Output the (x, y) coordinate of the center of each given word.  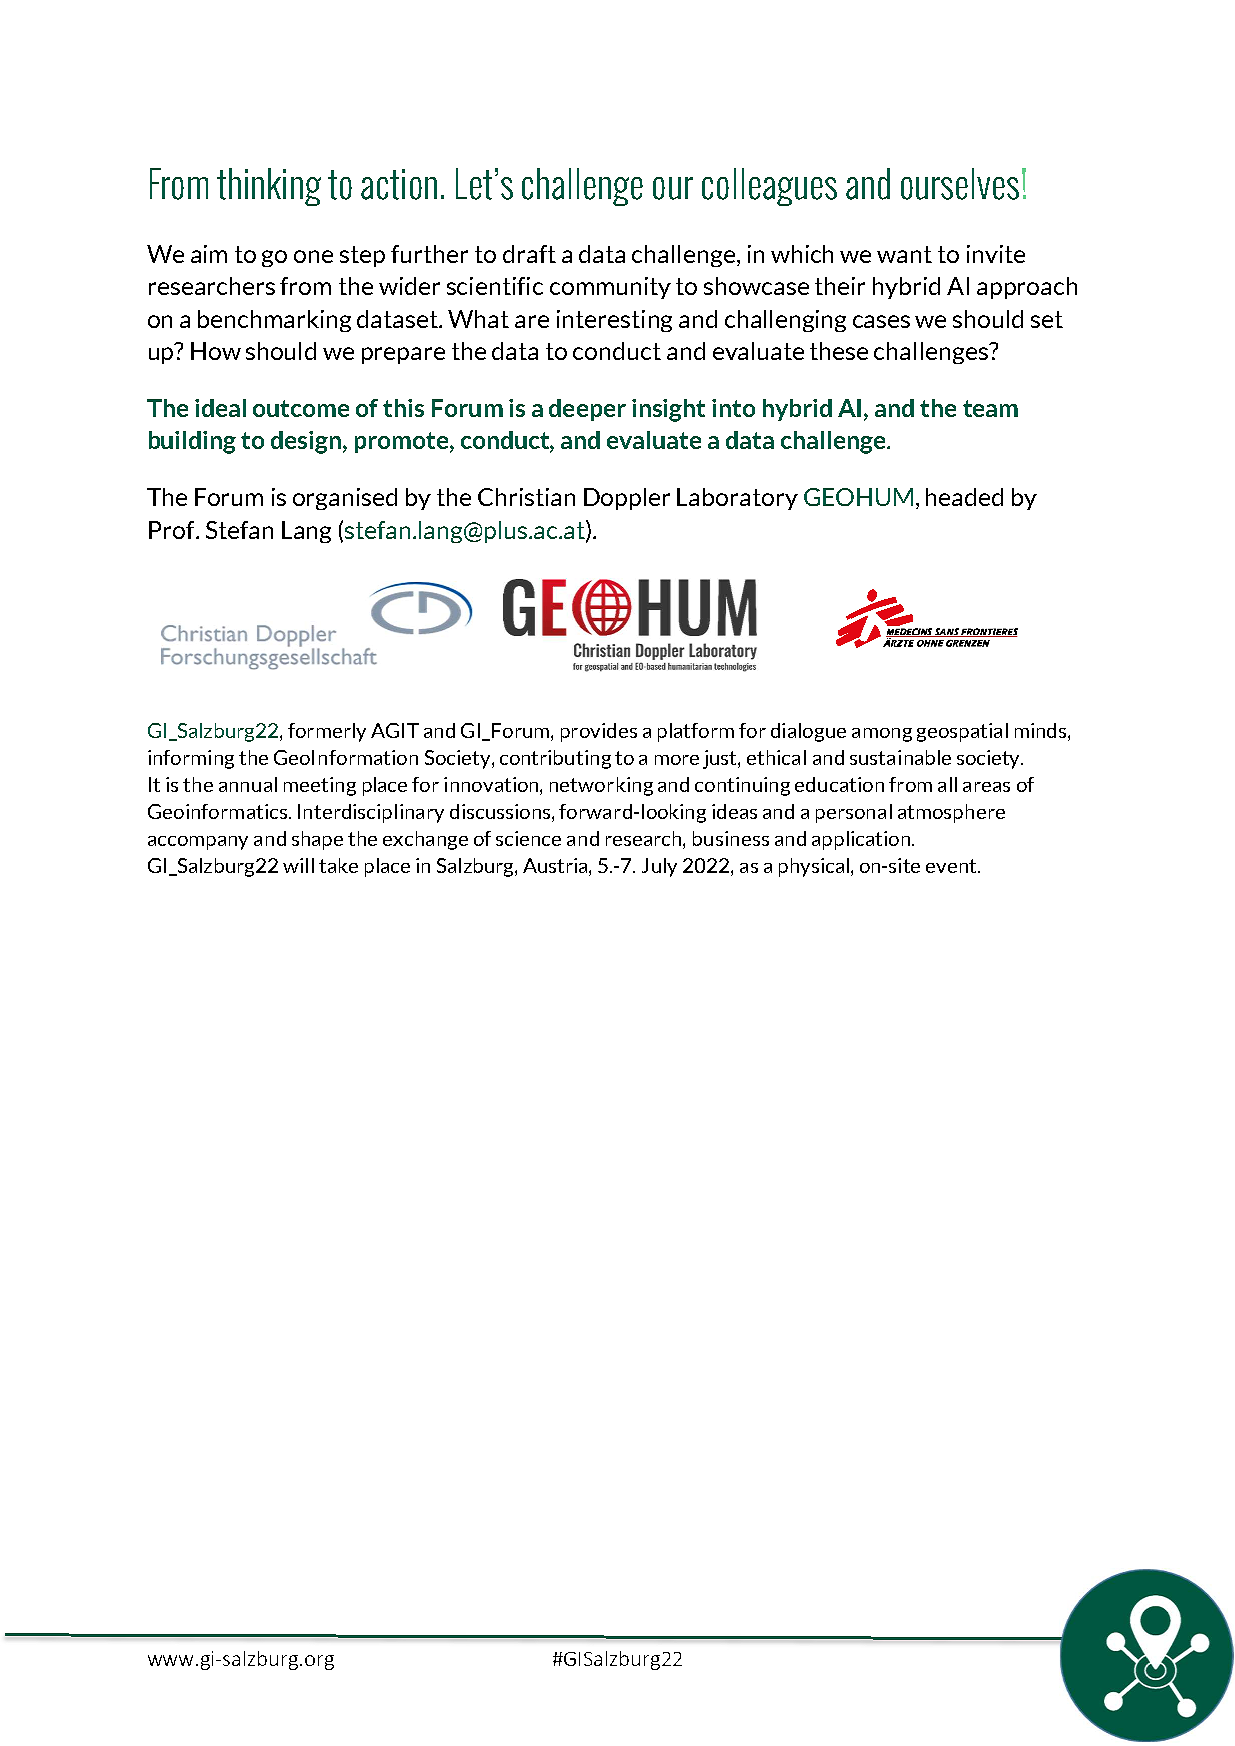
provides (599, 732)
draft (529, 254)
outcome (301, 408)
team (990, 408)
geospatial (962, 732)
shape (317, 840)
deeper (587, 410)
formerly (327, 732)
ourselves (960, 184)
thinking (269, 187)
